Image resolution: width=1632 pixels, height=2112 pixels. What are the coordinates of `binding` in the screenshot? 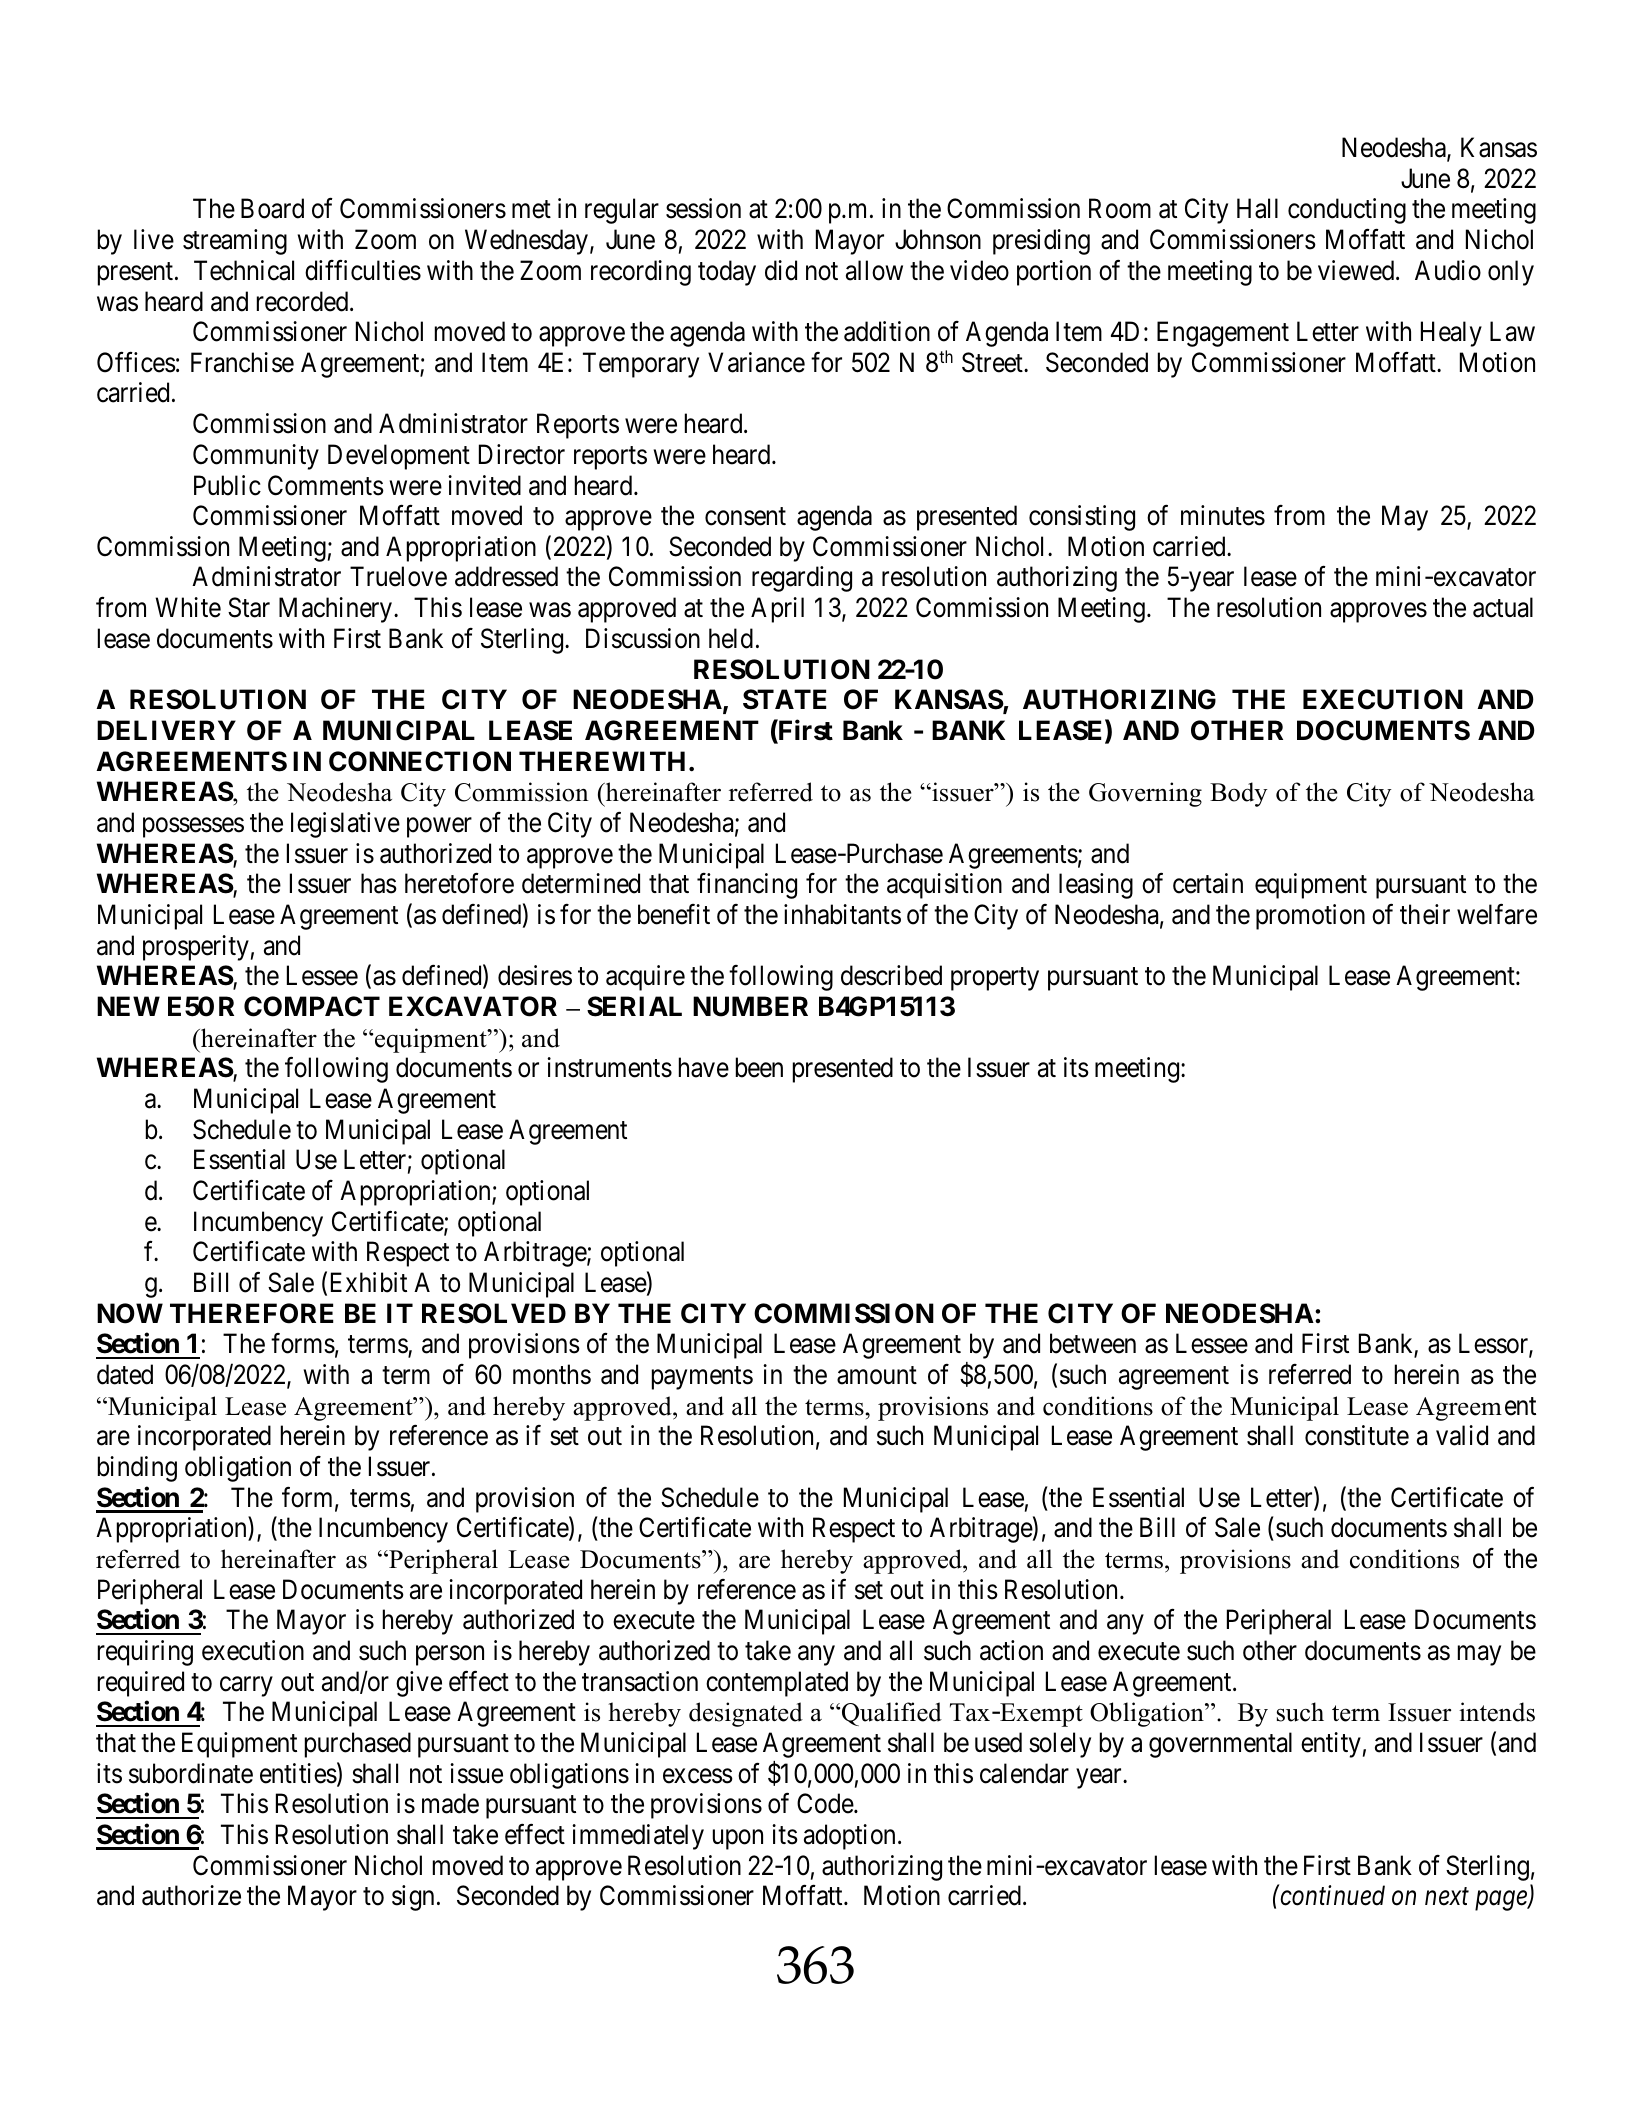 It's located at (137, 1469).
